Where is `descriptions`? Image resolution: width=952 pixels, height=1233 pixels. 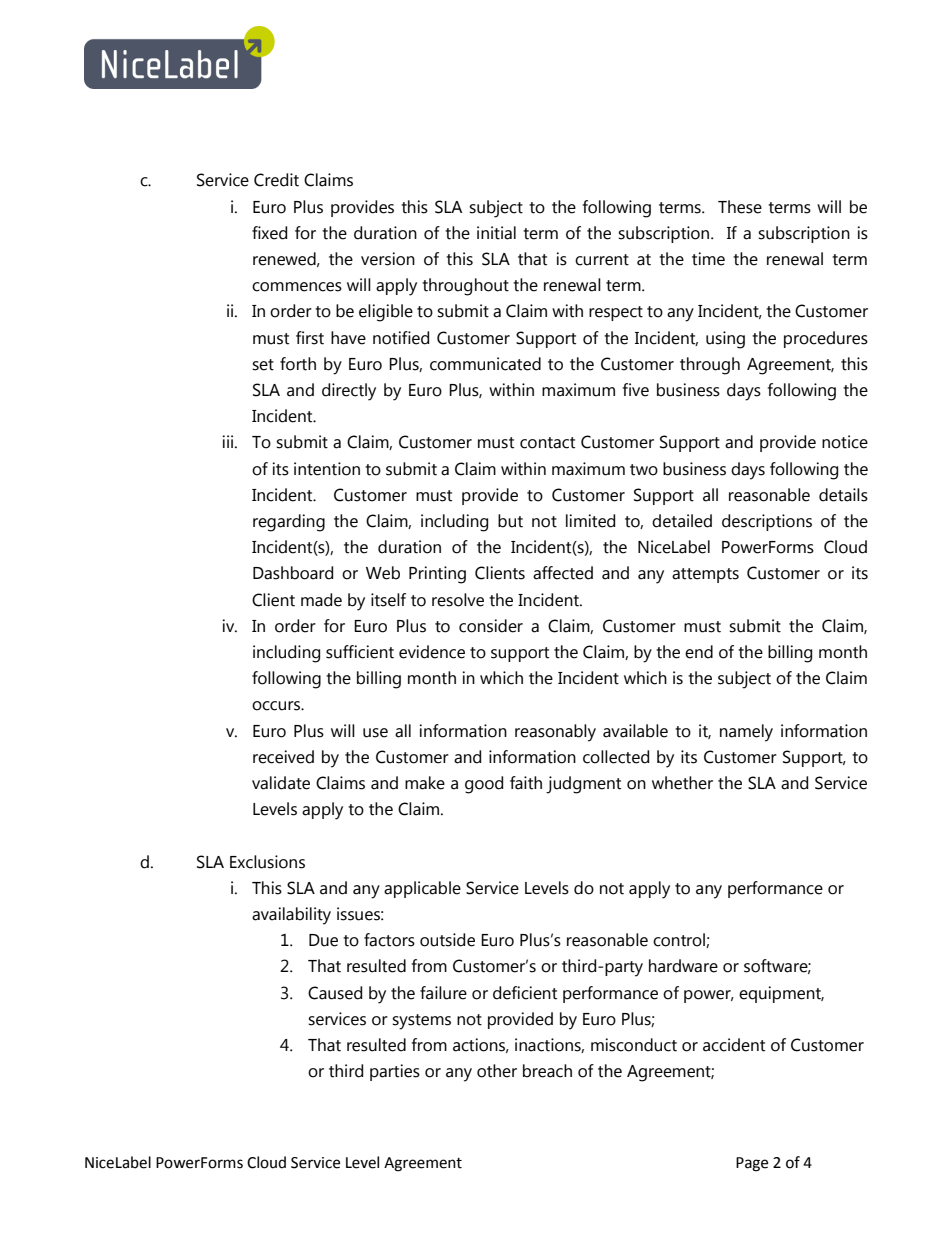 descriptions is located at coordinates (767, 522).
